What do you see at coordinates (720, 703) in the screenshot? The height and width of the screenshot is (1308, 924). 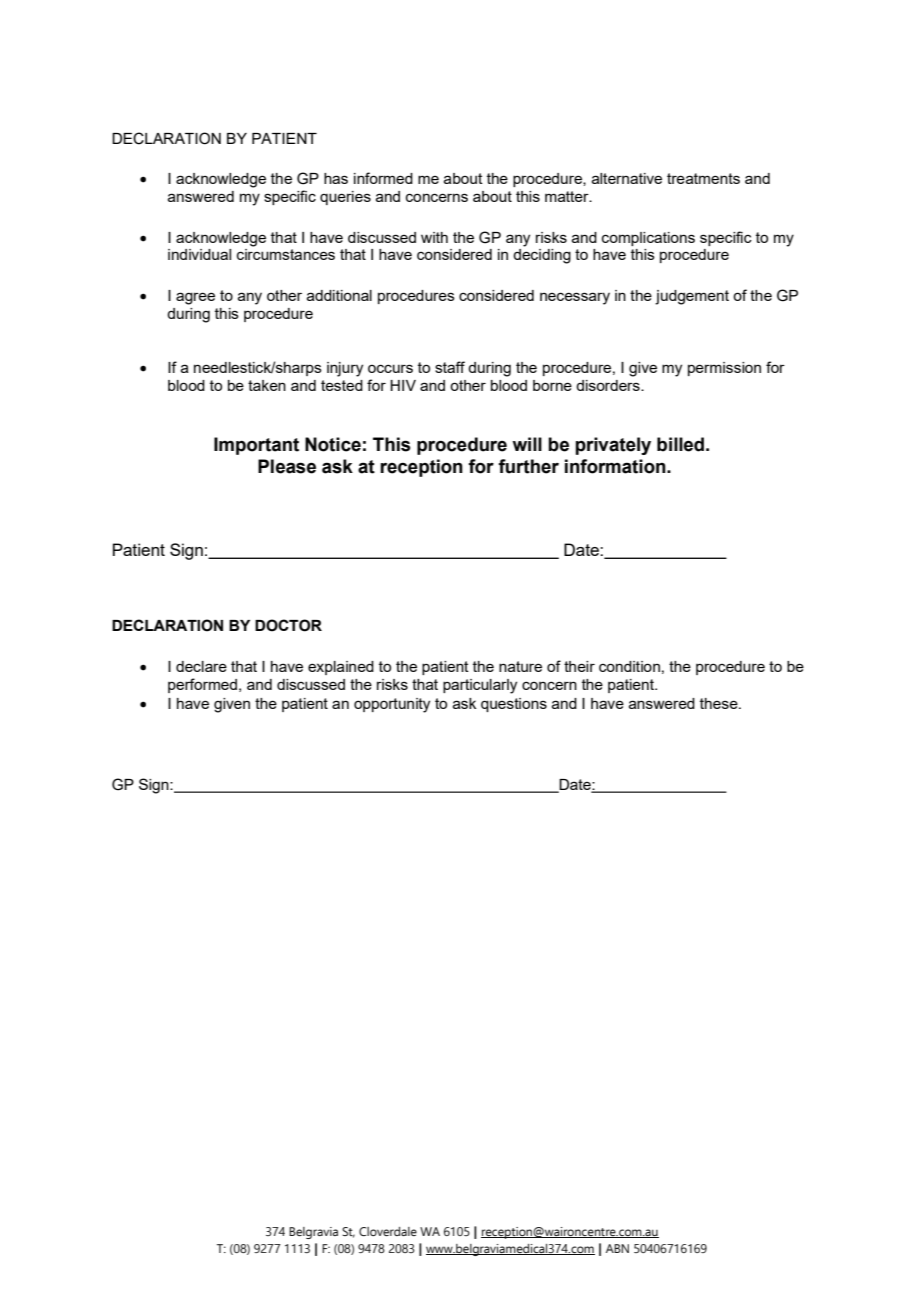 I see `these` at bounding box center [720, 703].
